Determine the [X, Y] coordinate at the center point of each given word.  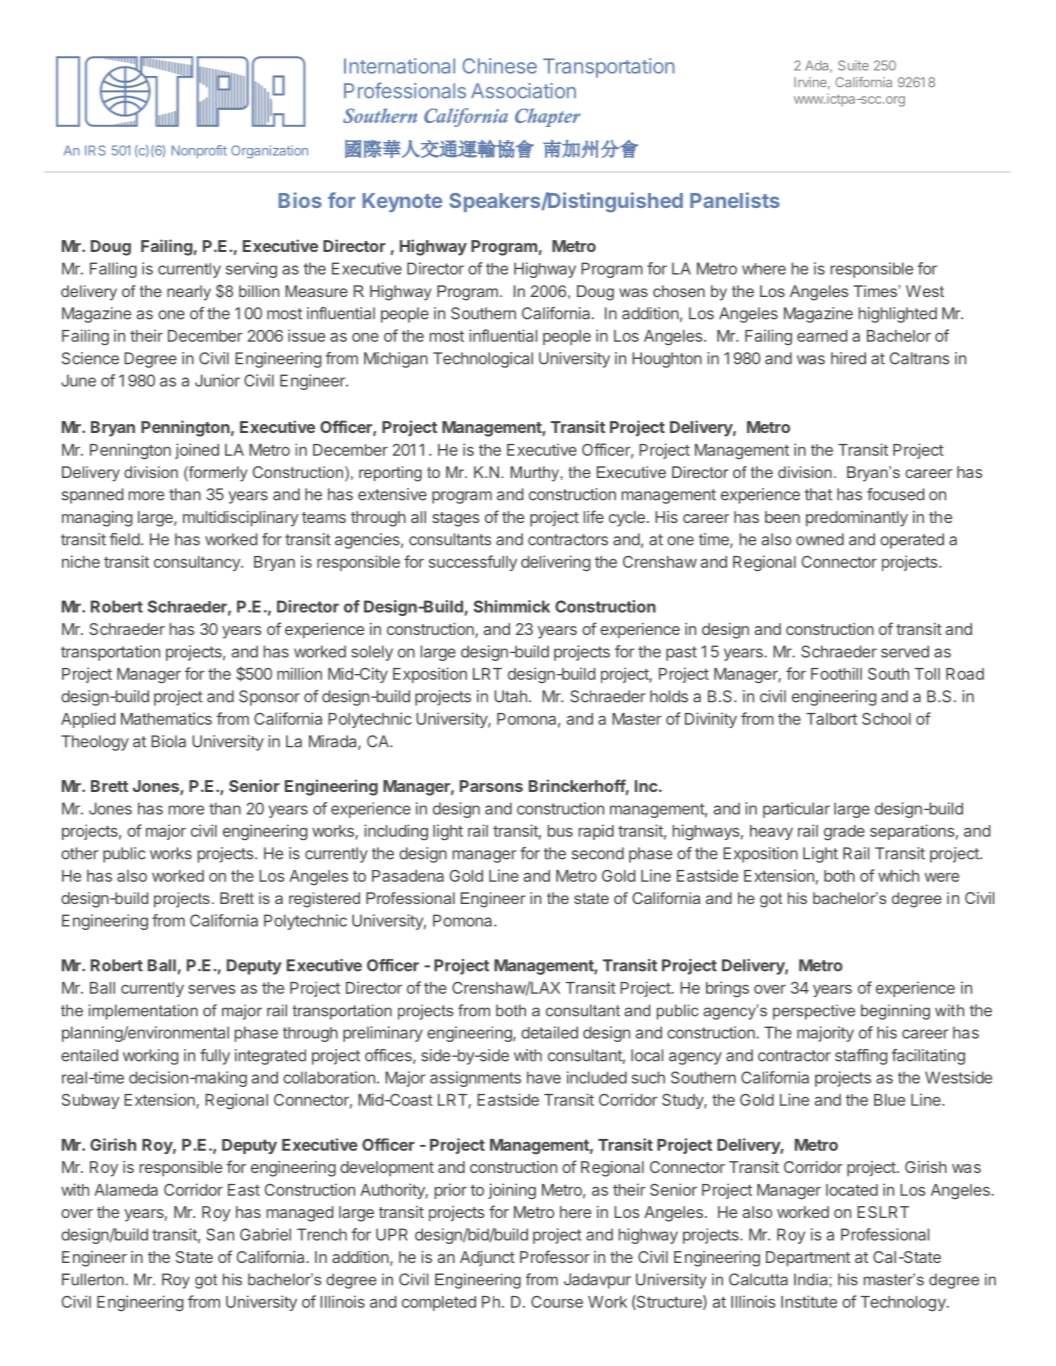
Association [523, 91]
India [812, 1279]
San [220, 1234]
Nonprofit [199, 151]
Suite [853, 65]
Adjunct [487, 1258]
